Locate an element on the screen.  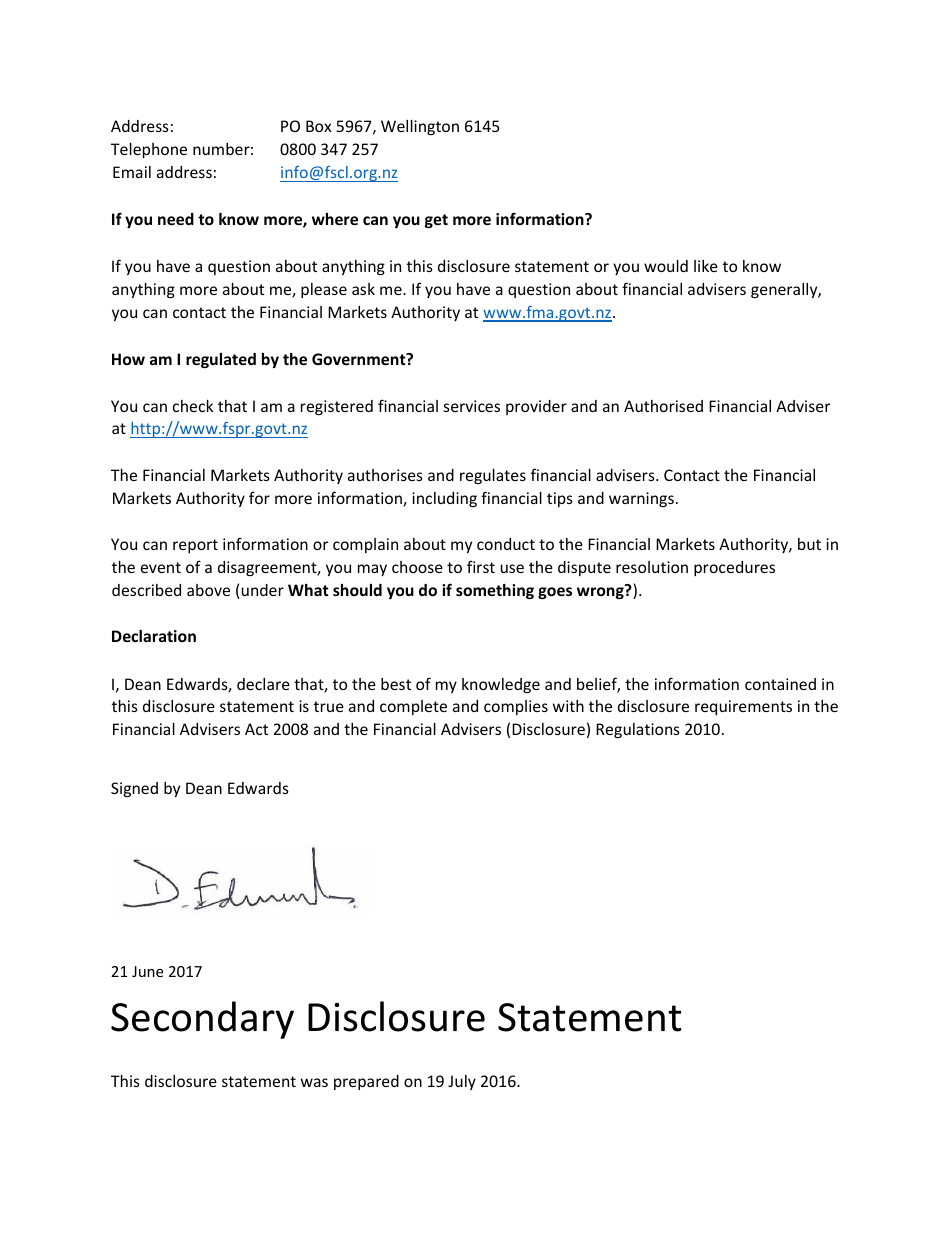
Regulations is located at coordinates (638, 730).
